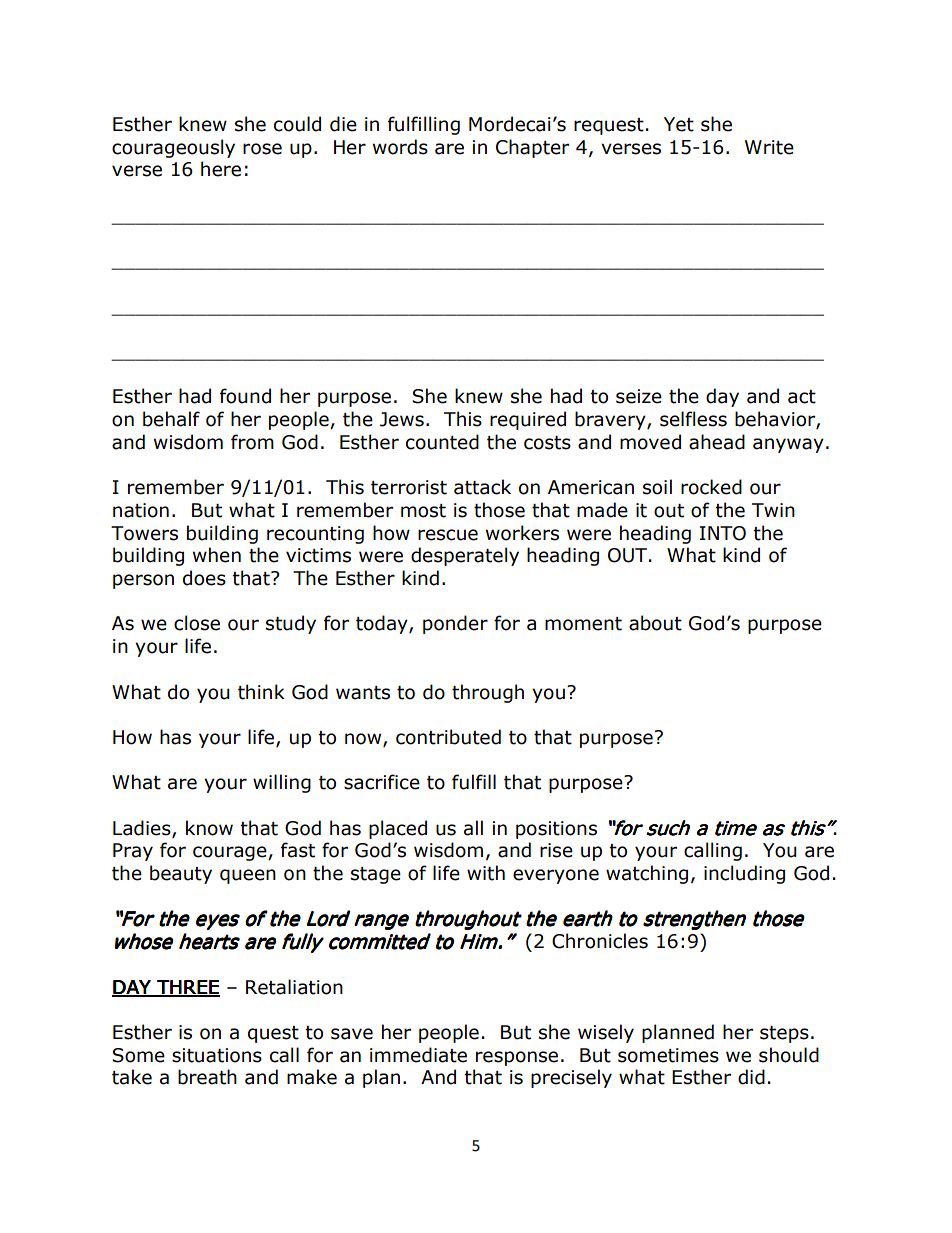  I want to click on from, so click(252, 442).
